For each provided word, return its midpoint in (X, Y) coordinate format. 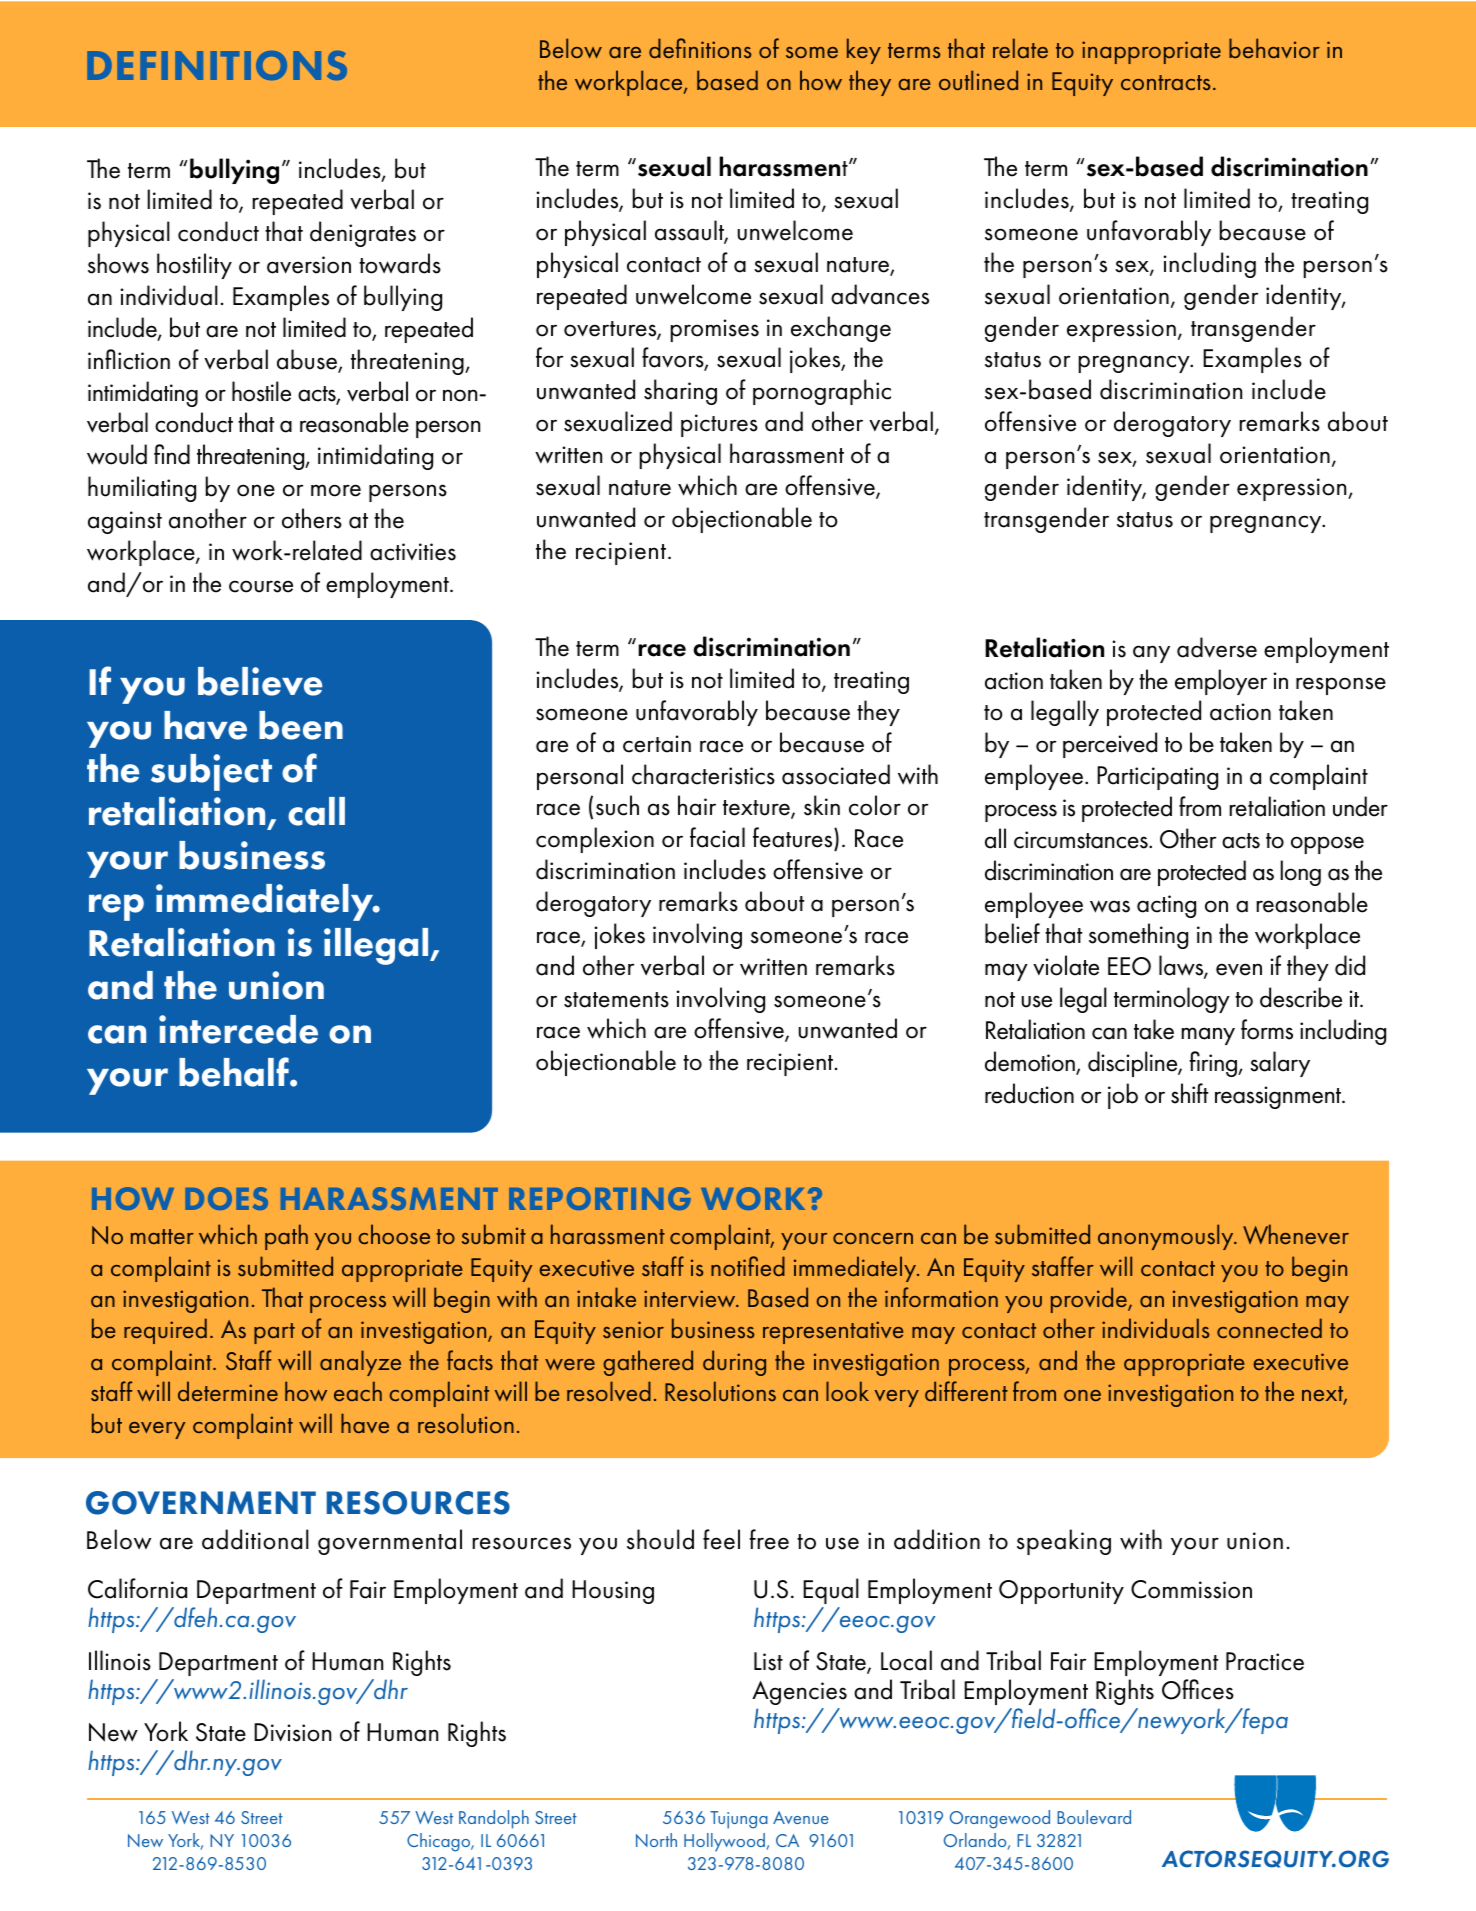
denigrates (363, 234)
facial (717, 837)
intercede (238, 1029)
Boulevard (1094, 1817)
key (864, 51)
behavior (1274, 48)
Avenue (801, 1817)
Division (292, 1732)
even (1239, 969)
